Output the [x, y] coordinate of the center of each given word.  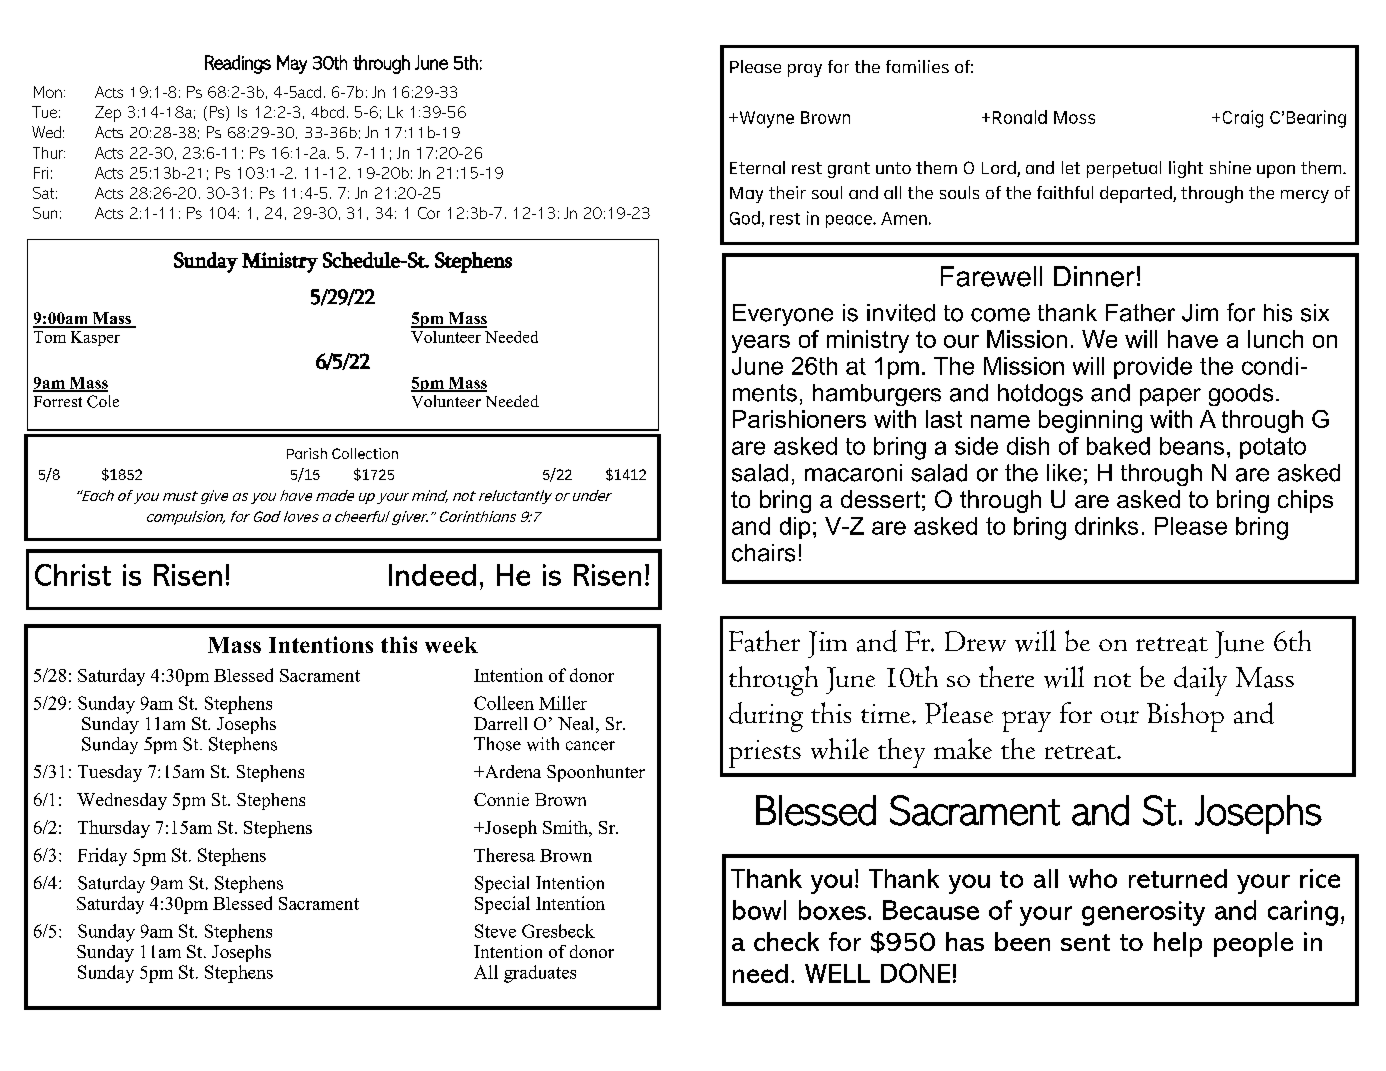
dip [795, 528]
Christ [73, 575]
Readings [238, 64]
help [1178, 944]
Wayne [765, 119]
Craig [1243, 119]
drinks [1106, 526]
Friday [102, 857]
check [786, 941]
